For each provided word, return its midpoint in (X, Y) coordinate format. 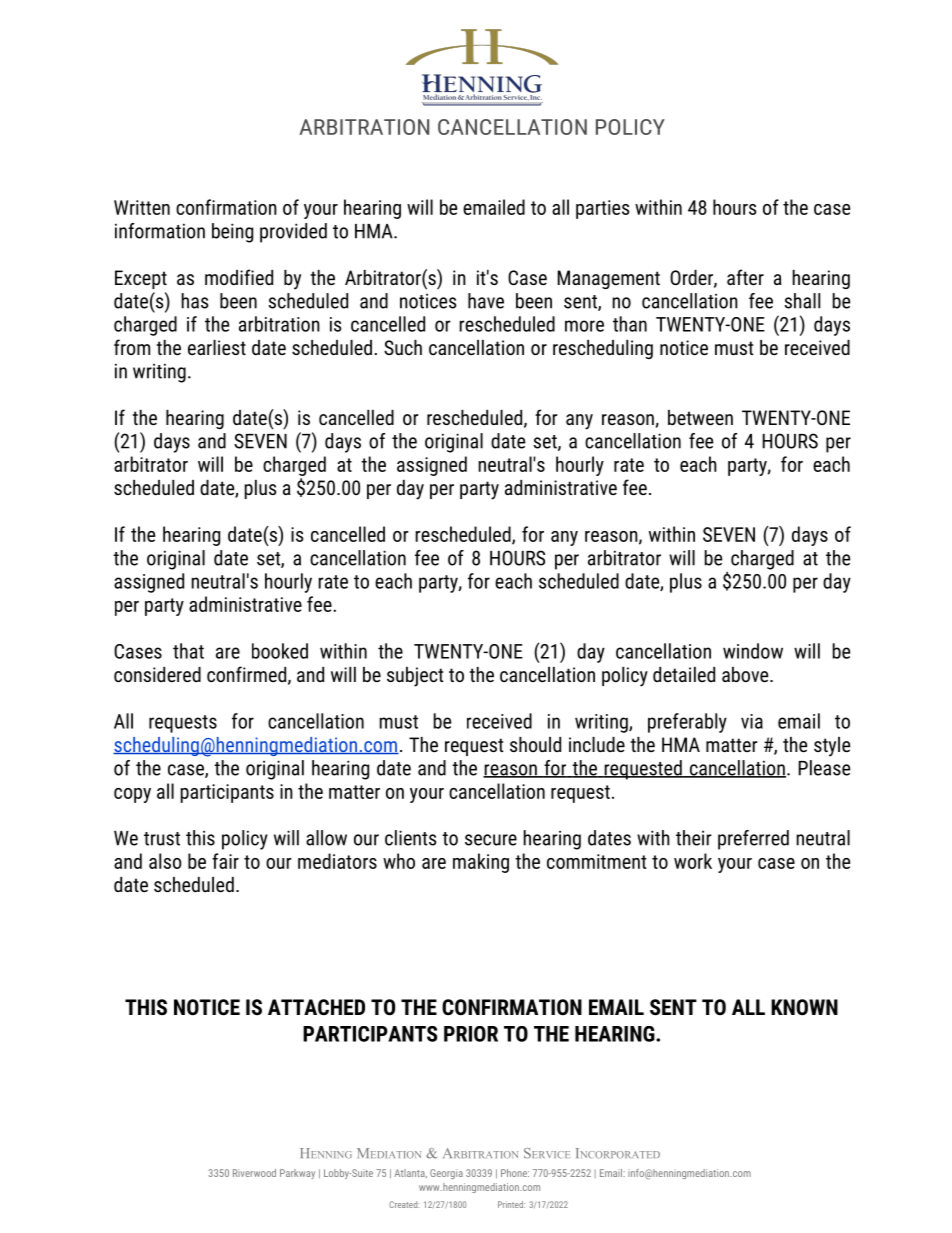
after (745, 277)
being (232, 233)
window (753, 651)
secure (491, 840)
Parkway (297, 1174)
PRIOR (471, 1034)
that (188, 651)
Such (403, 347)
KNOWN (804, 1007)
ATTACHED (316, 1007)
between (700, 417)
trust (162, 839)
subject (415, 677)
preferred (753, 840)
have (486, 301)
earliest (217, 347)
